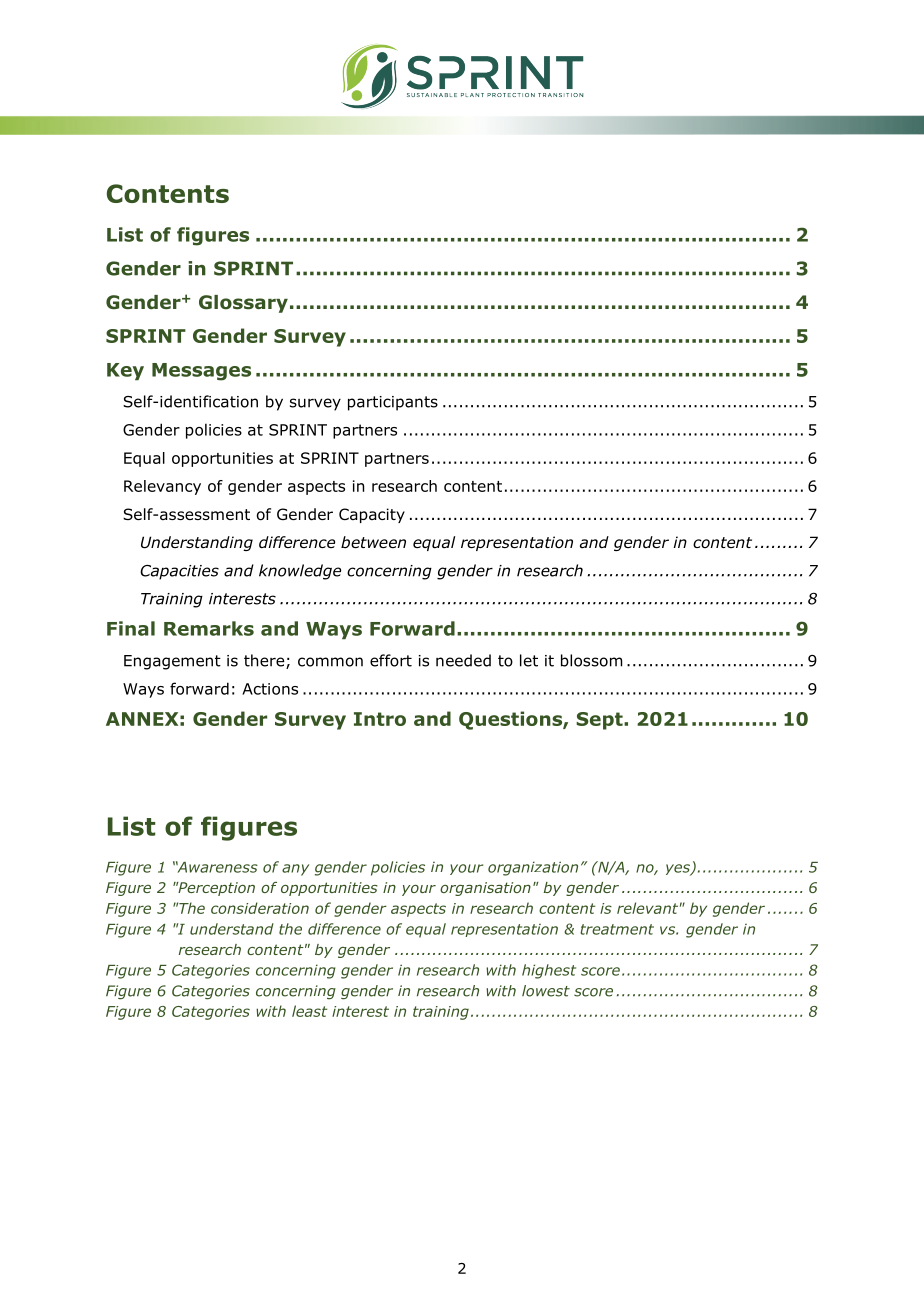 This document has width=924, height=1308. I want to click on Glossary, so click(243, 304).
